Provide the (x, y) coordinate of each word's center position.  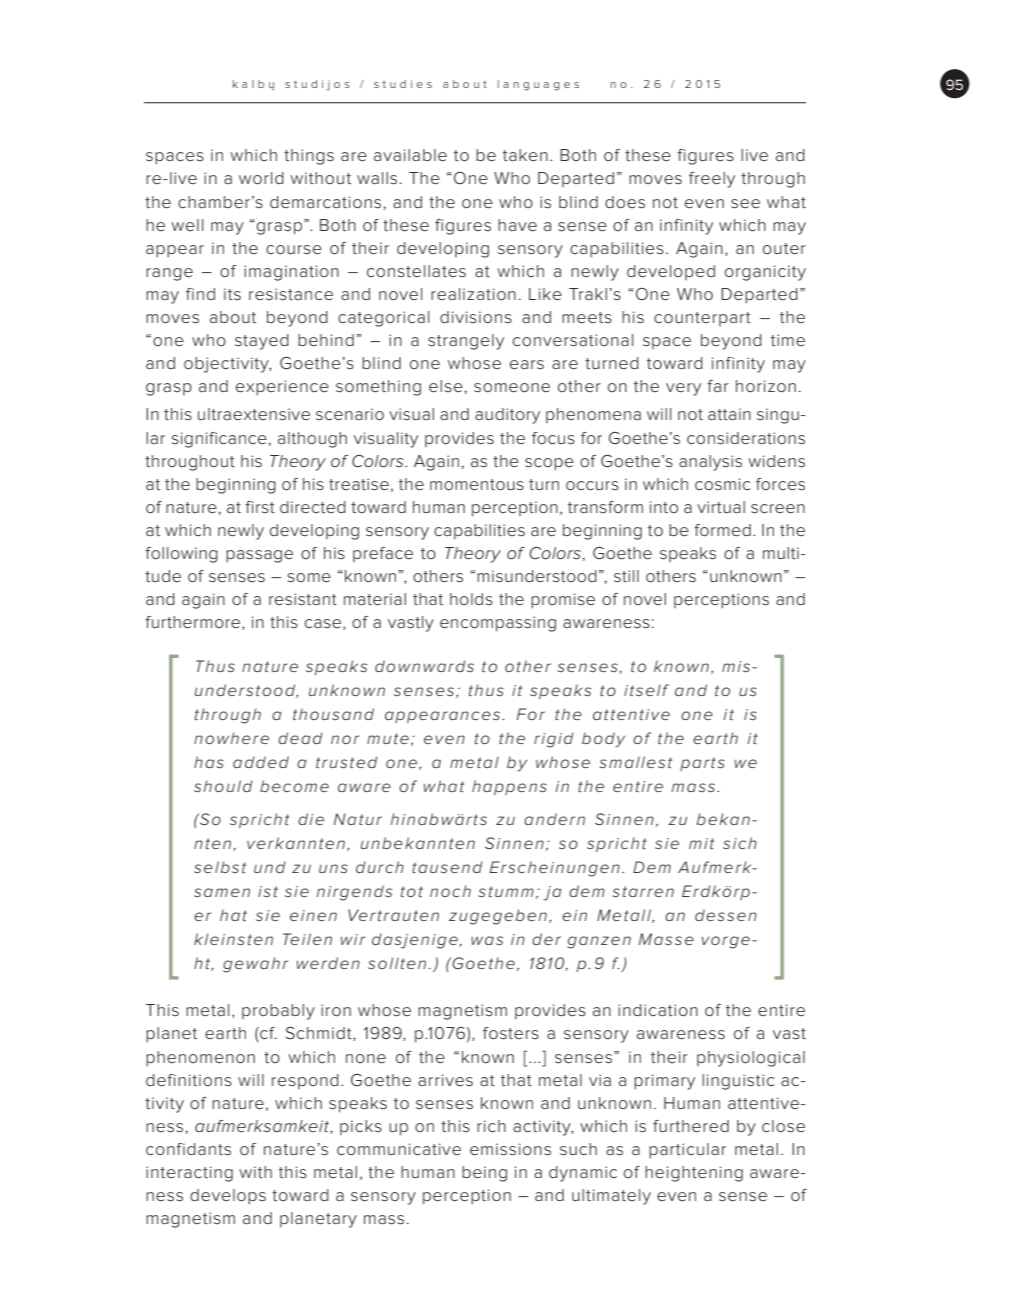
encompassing (498, 624)
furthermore (194, 623)
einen (313, 915)
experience (282, 388)
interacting (189, 1174)
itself (646, 690)
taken (525, 155)
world (261, 178)
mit (701, 843)
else (446, 386)
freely (712, 180)
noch (450, 891)
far (718, 386)
